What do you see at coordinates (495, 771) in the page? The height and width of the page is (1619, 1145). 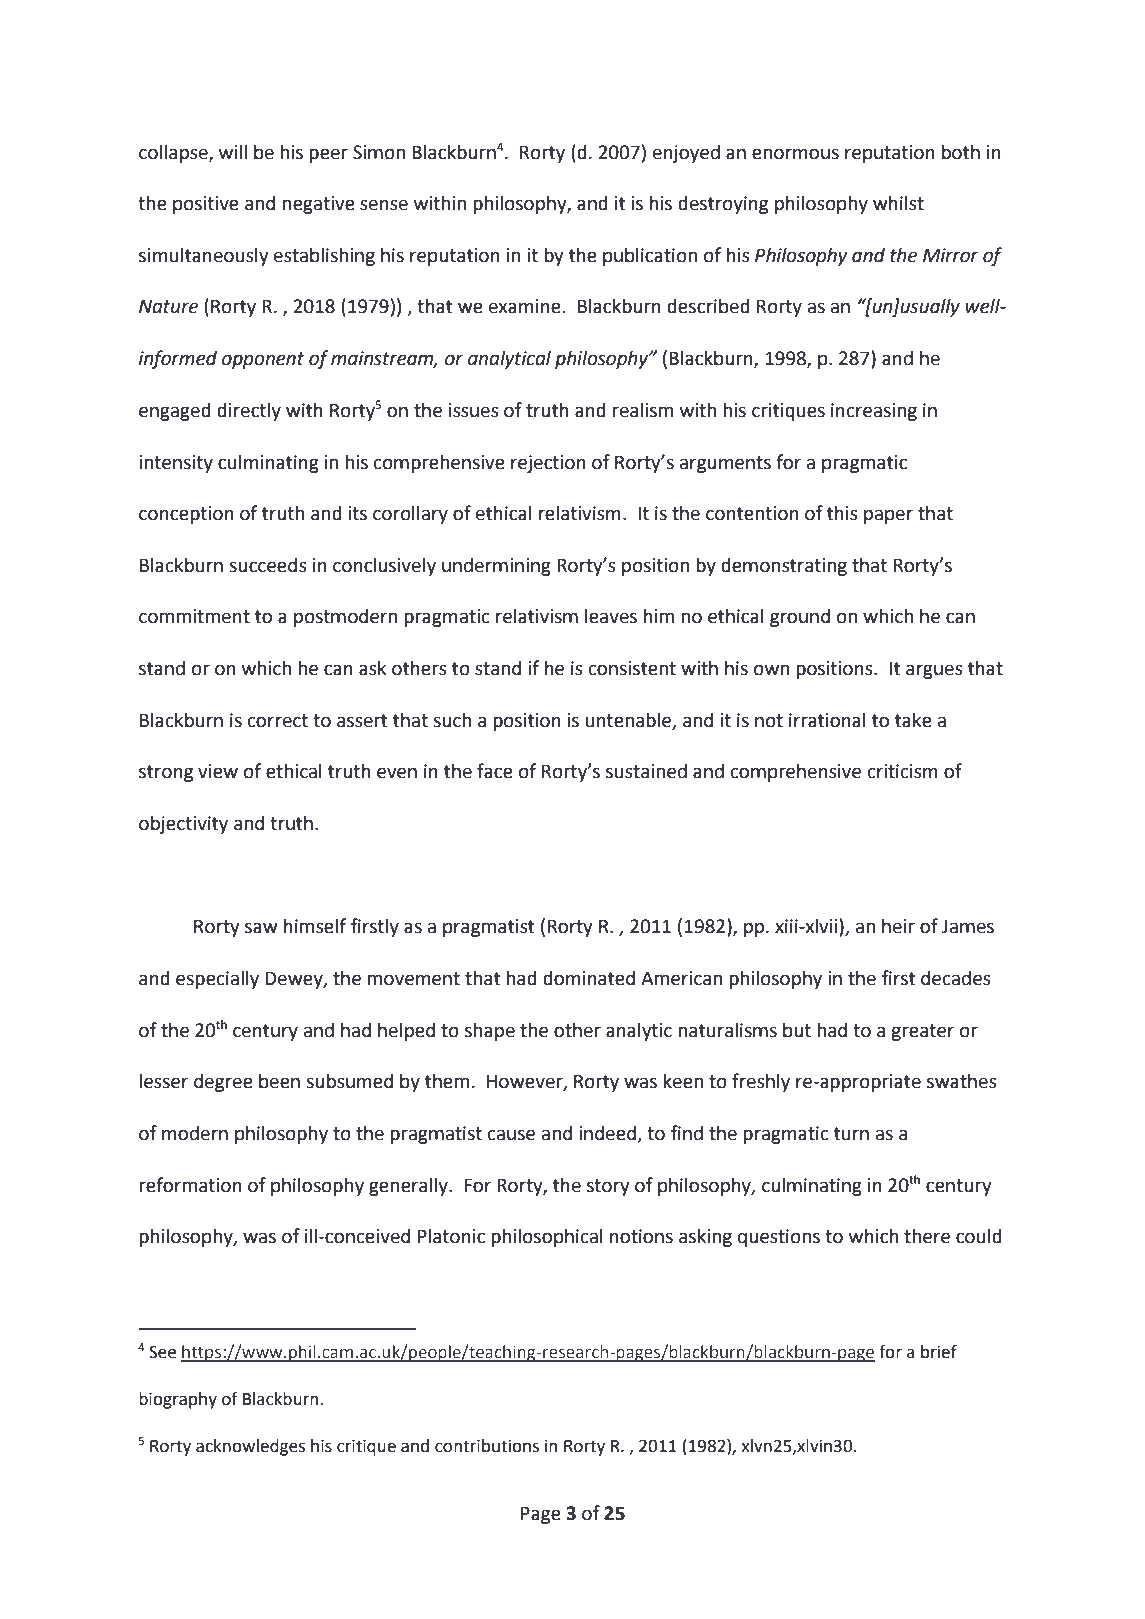 I see `face` at bounding box center [495, 771].
